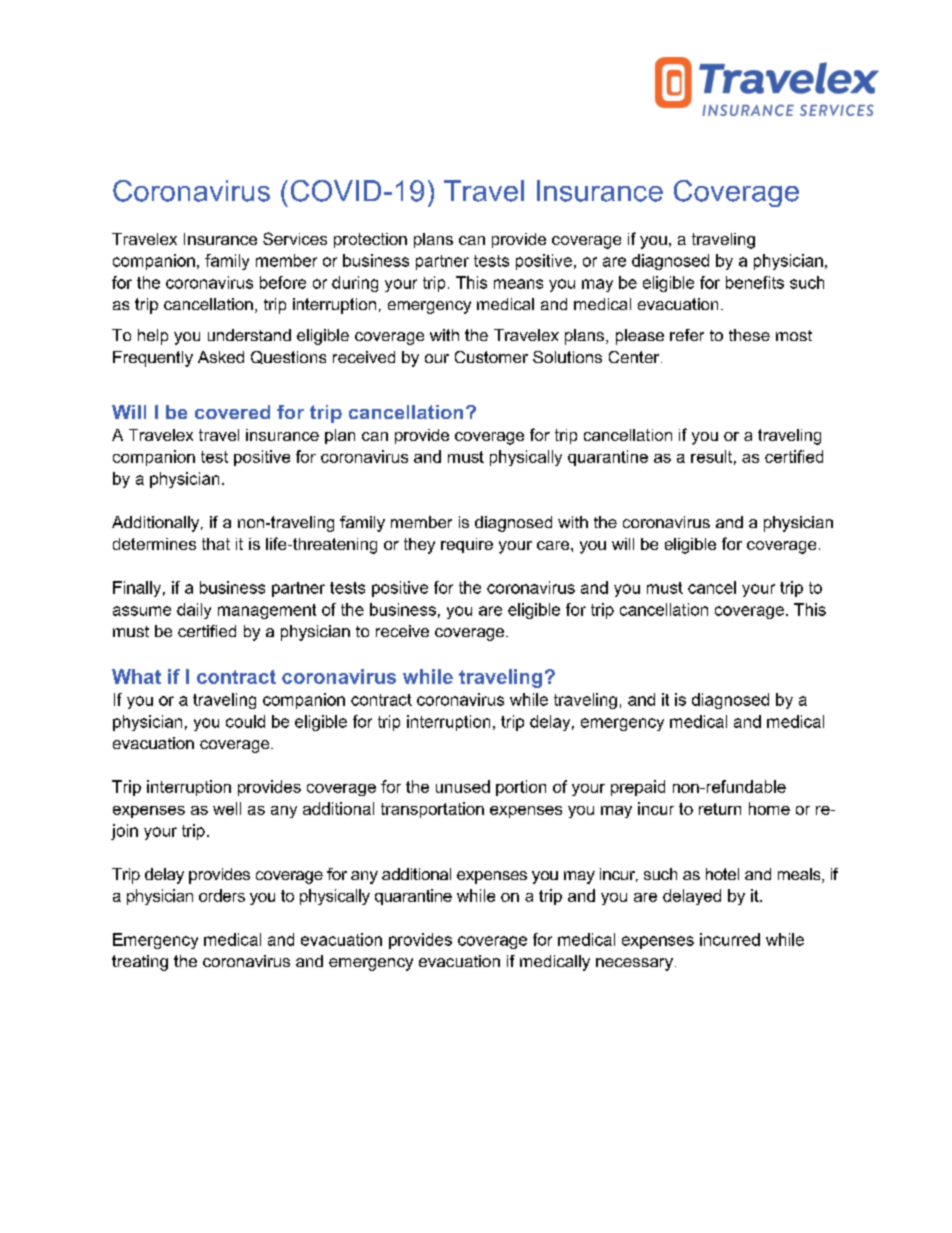 The height and width of the screenshot is (1233, 952). Describe the element at coordinates (216, 544) in the screenshot. I see `that` at that location.
